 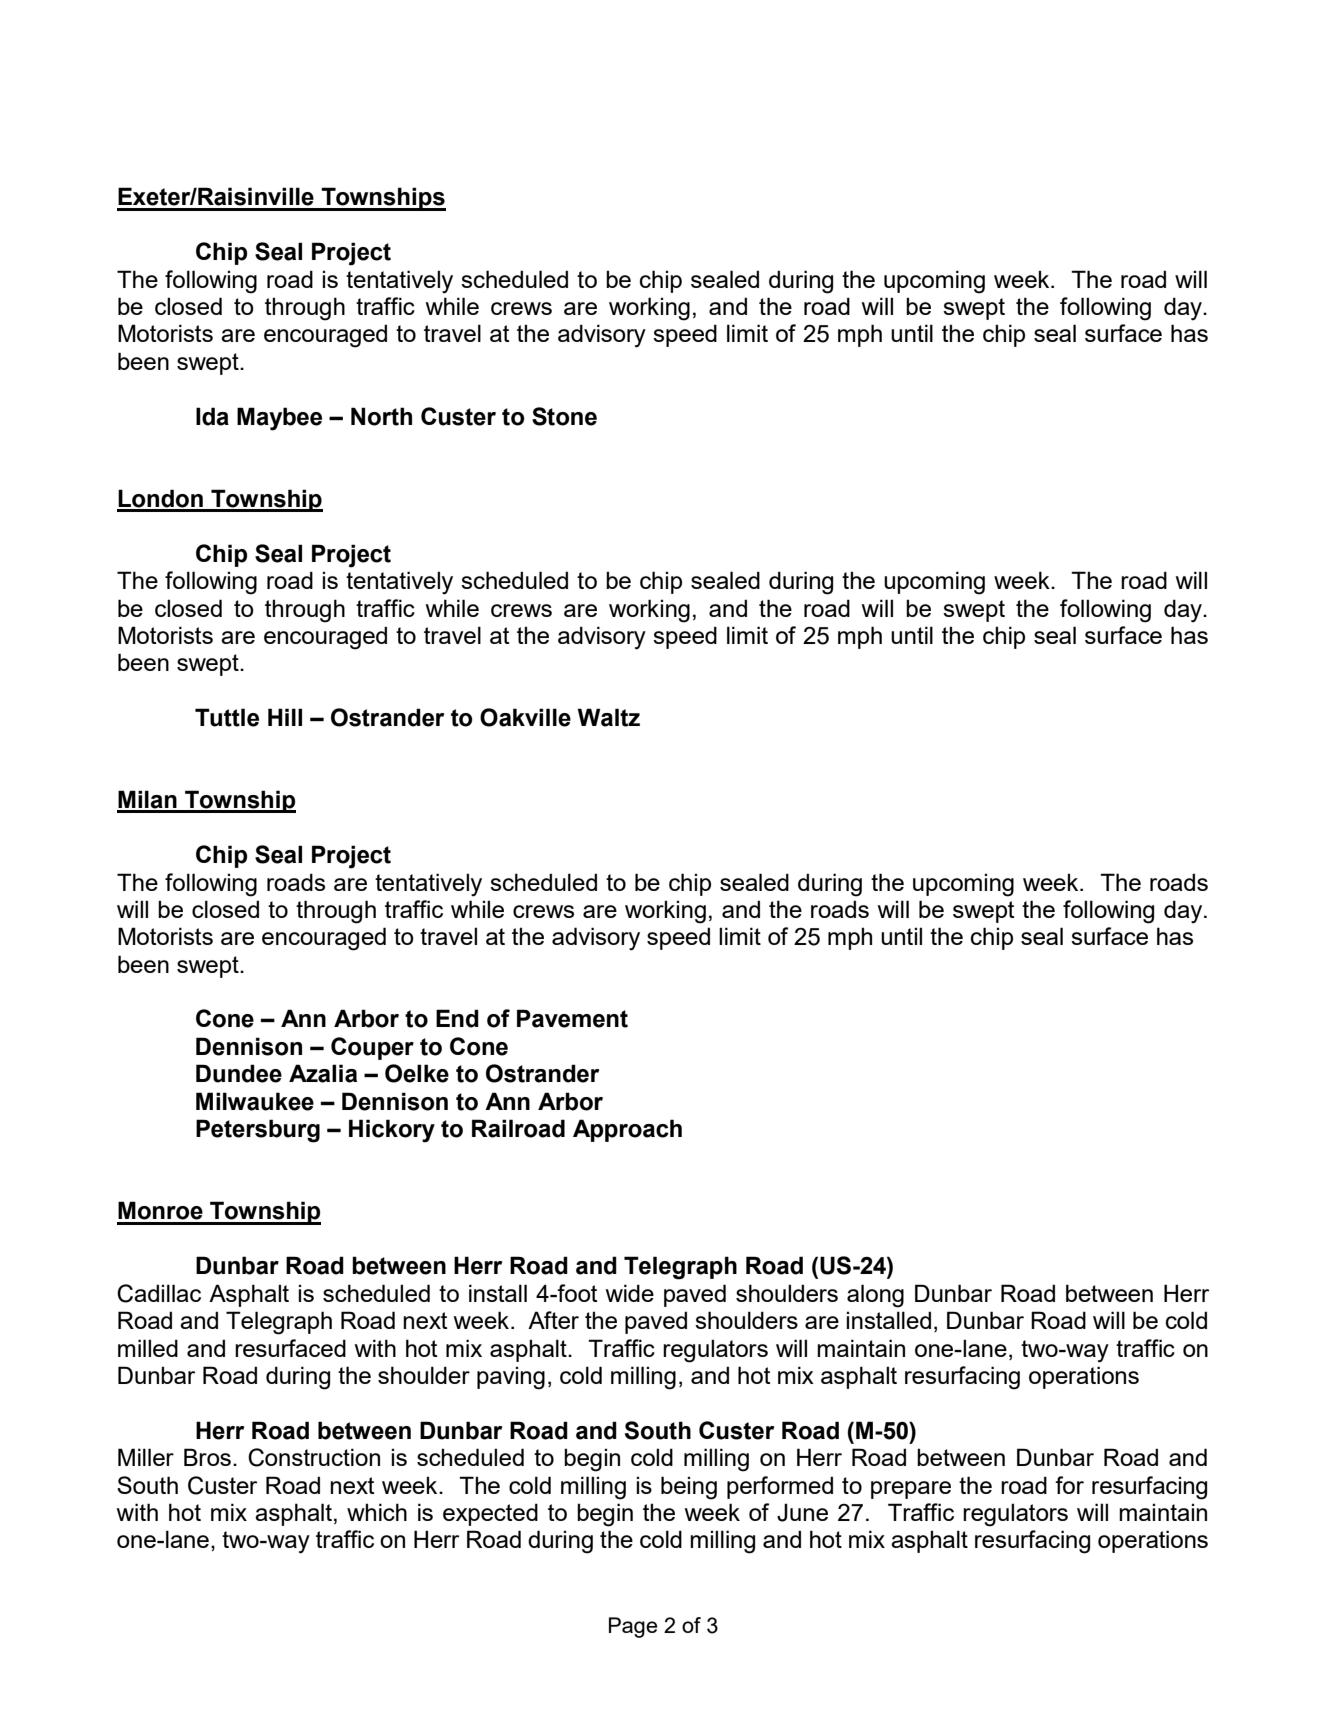 I want to click on Tuttle, so click(x=227, y=717).
